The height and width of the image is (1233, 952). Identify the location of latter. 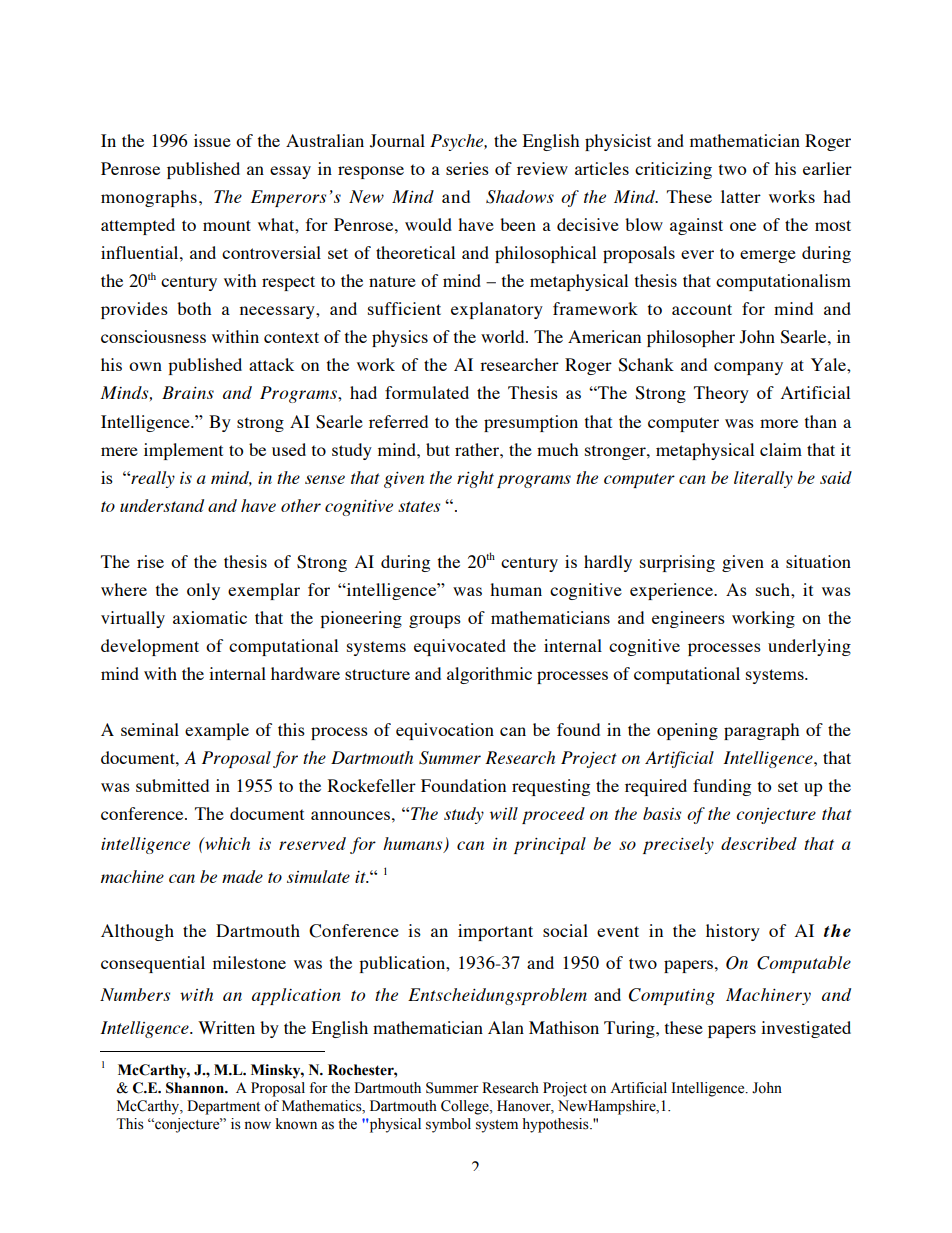
(741, 196).
